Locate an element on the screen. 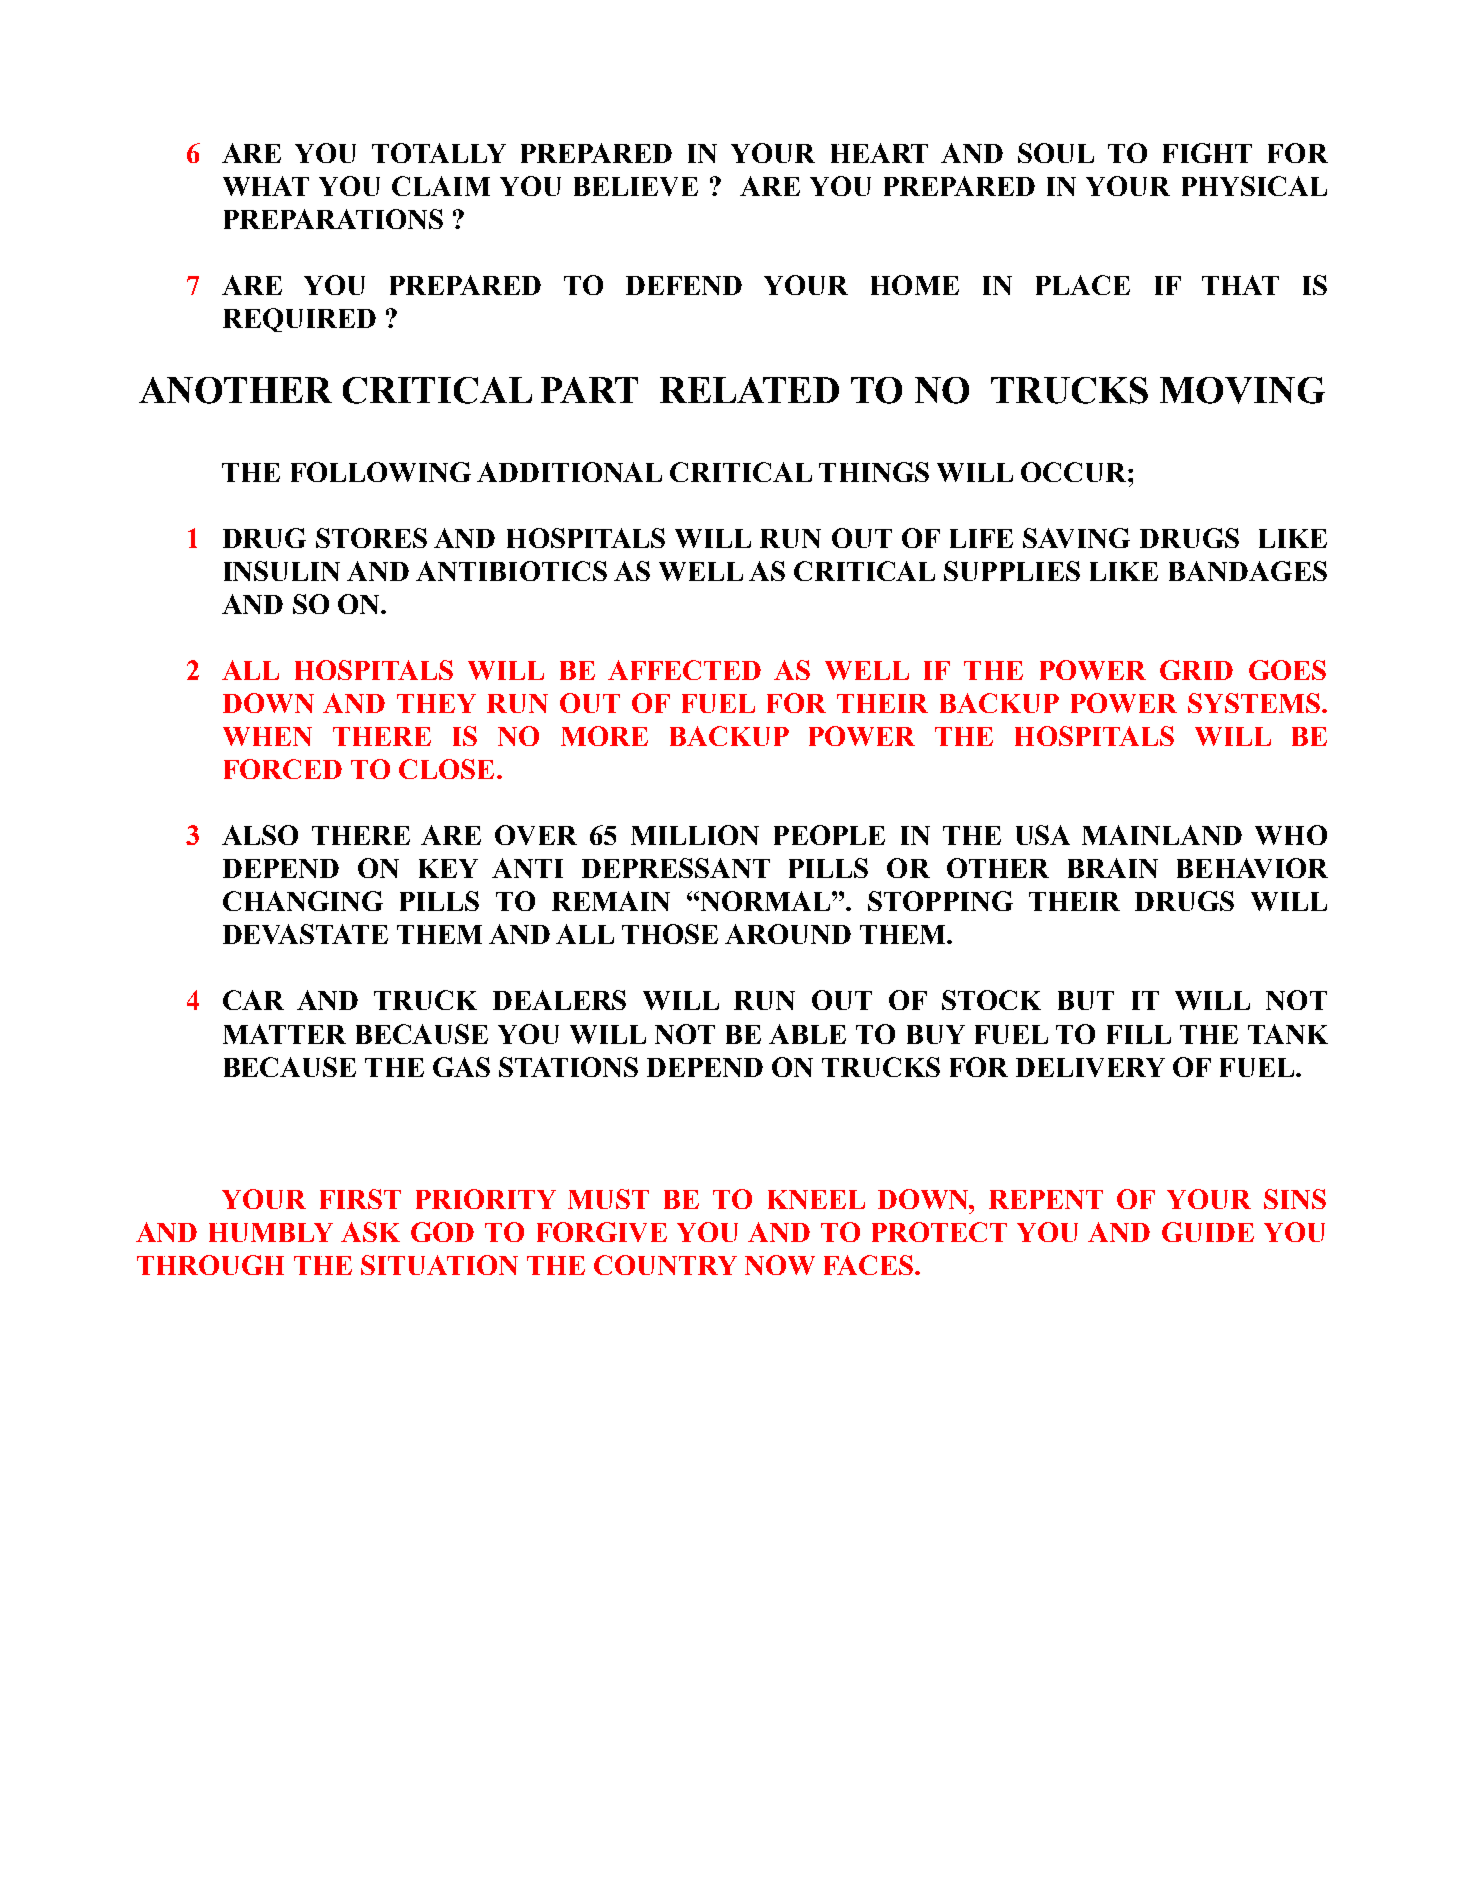 The height and width of the screenshot is (1896, 1465). PREPARATIONS is located at coordinates (333, 219).
